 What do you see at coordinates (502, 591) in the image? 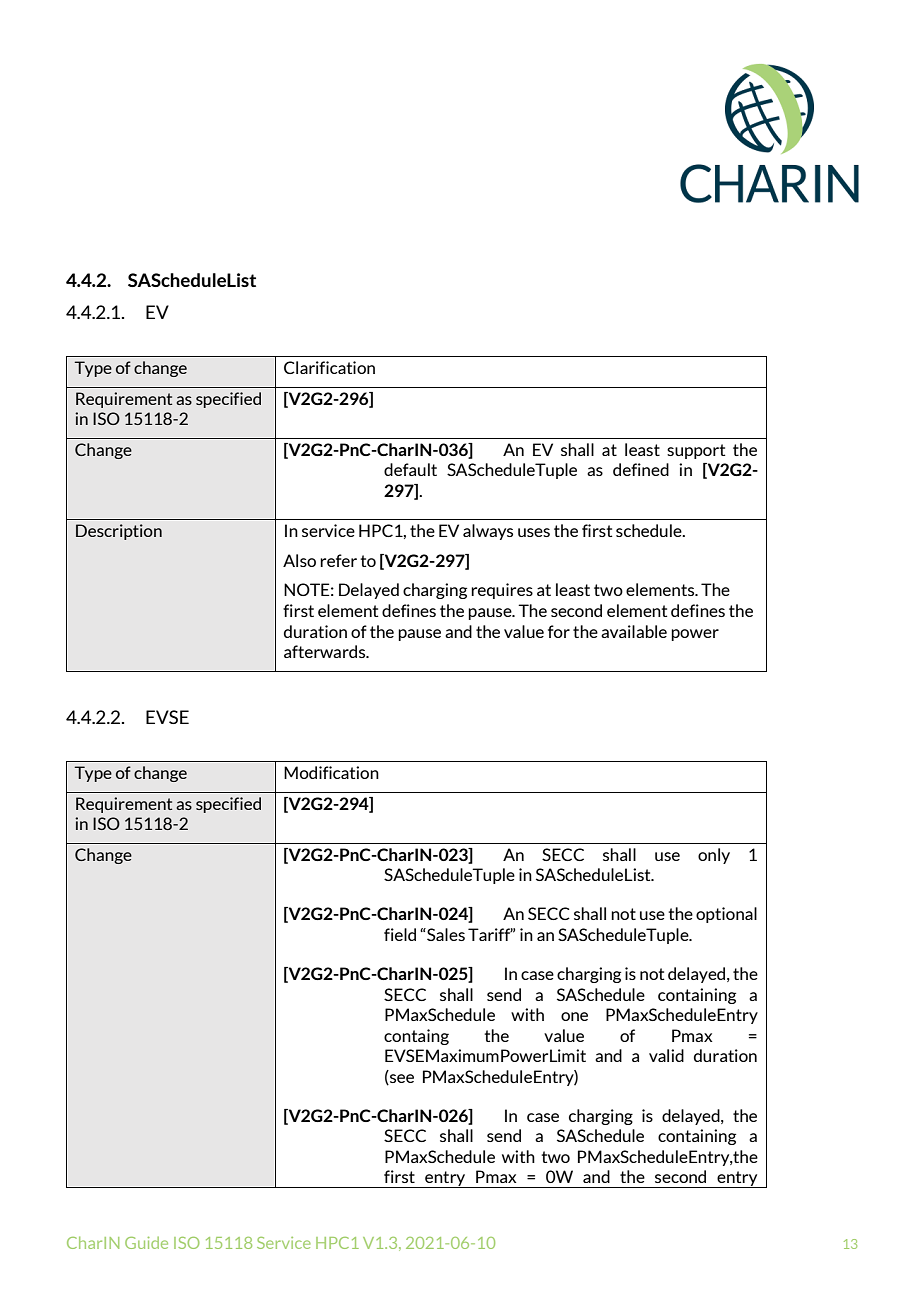
I see `requires` at bounding box center [502, 591].
